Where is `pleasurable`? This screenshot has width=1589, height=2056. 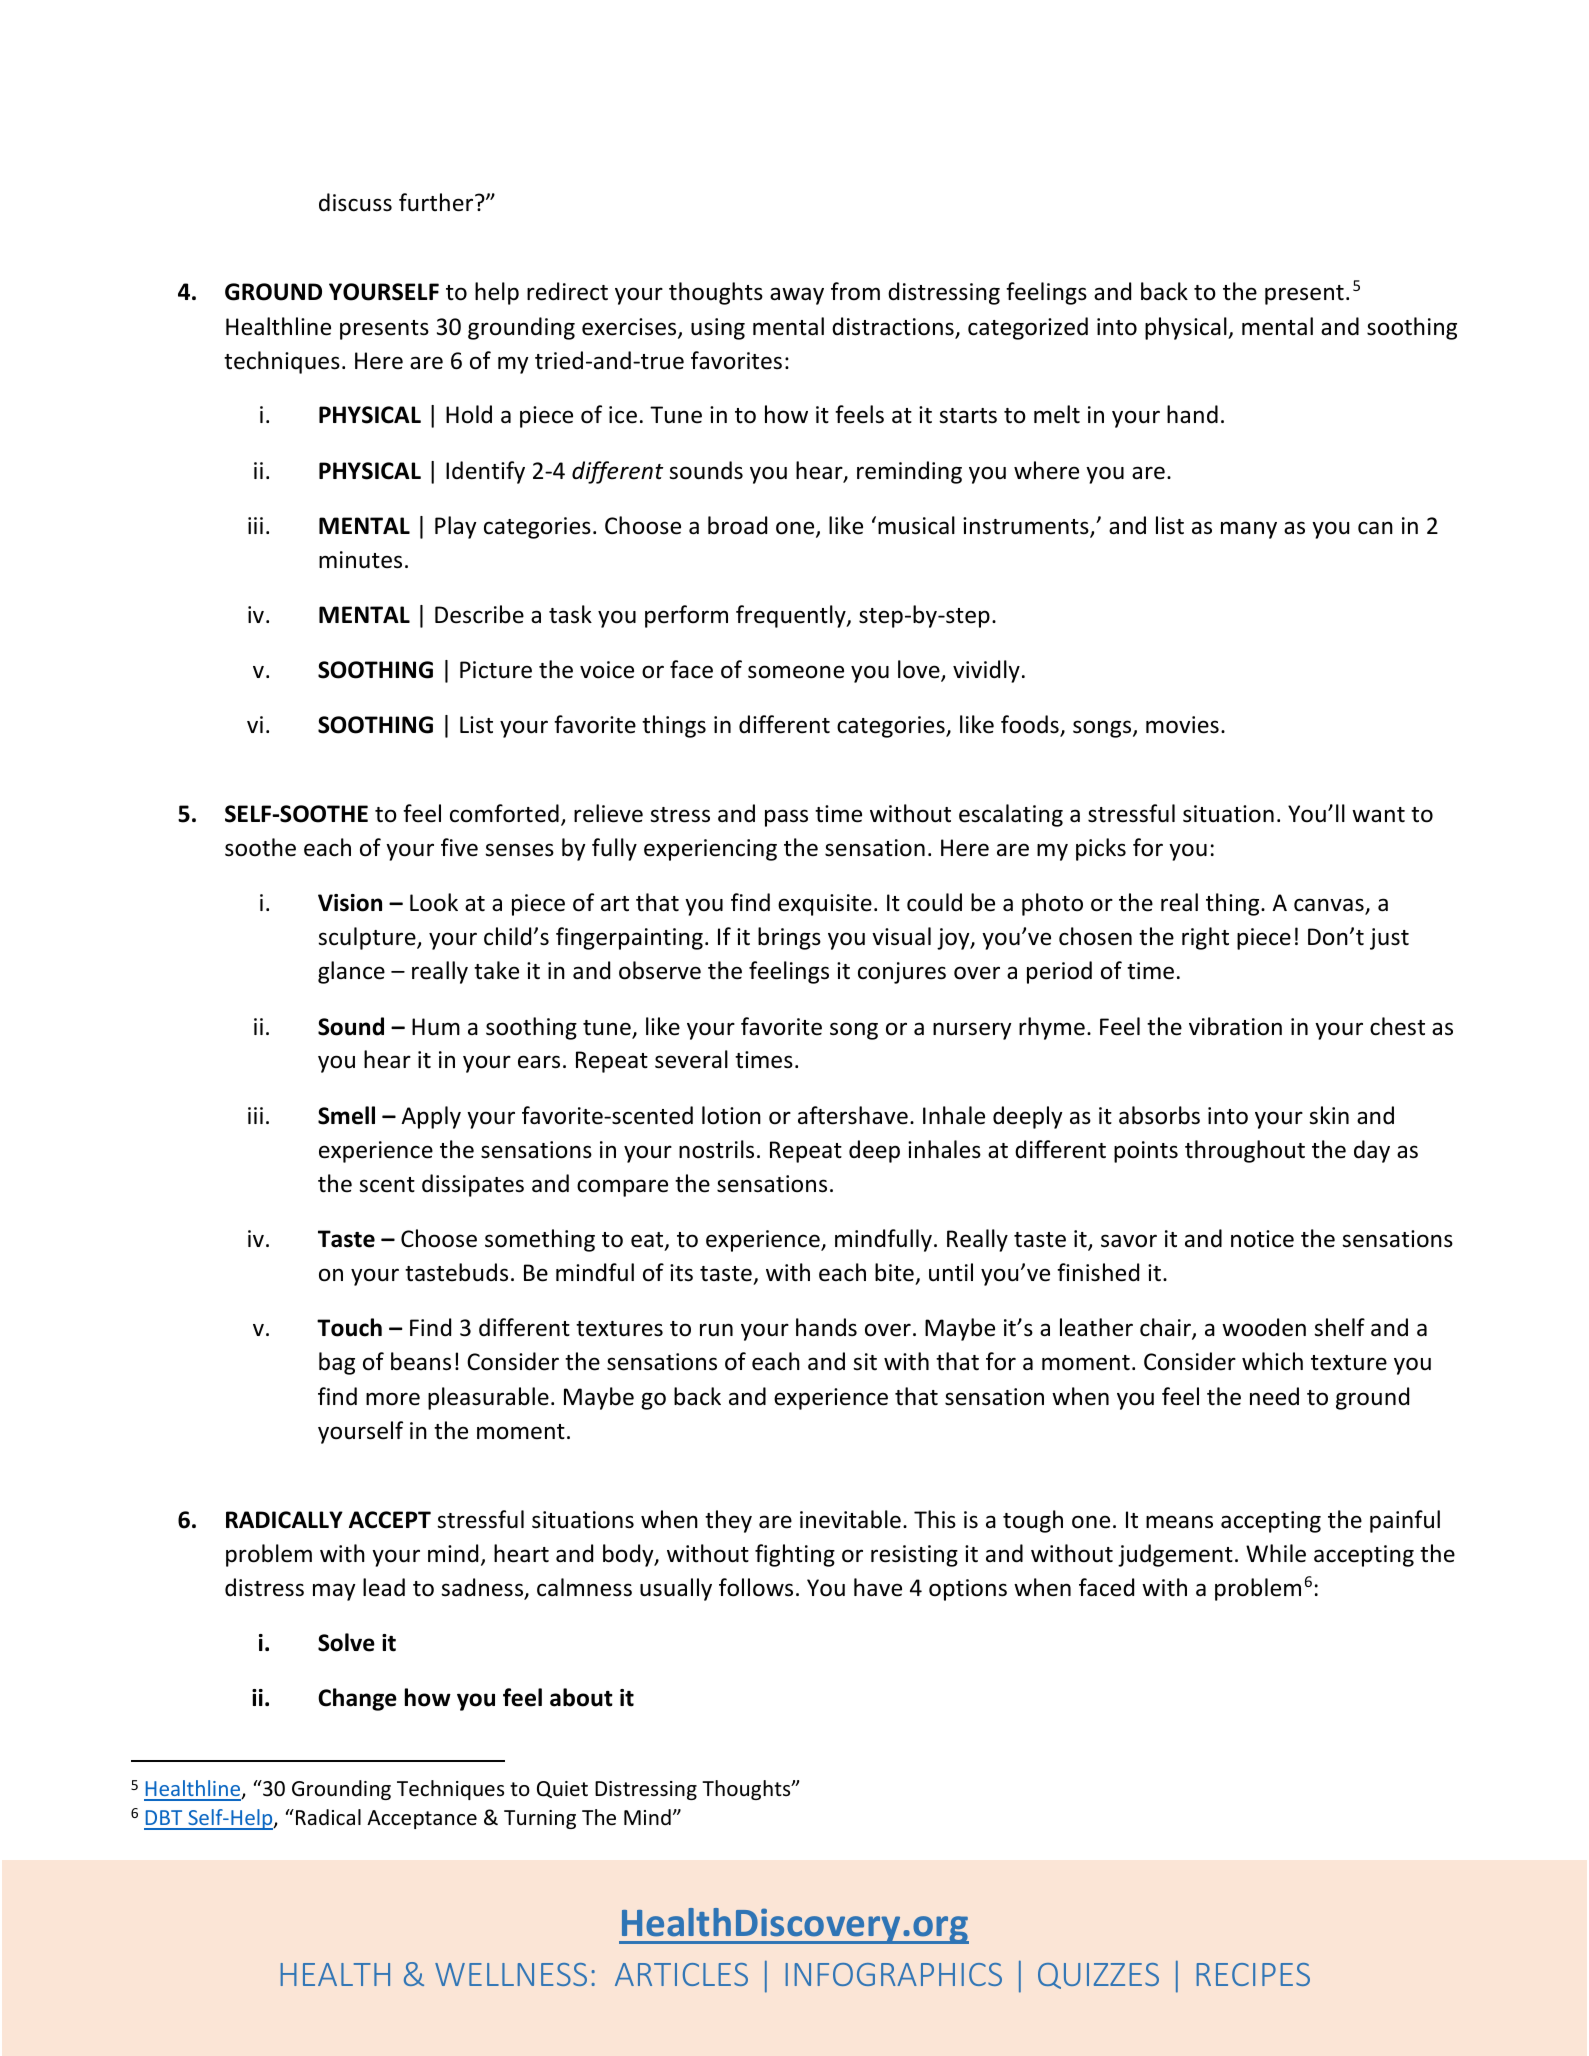 pleasurable is located at coordinates (488, 1398).
